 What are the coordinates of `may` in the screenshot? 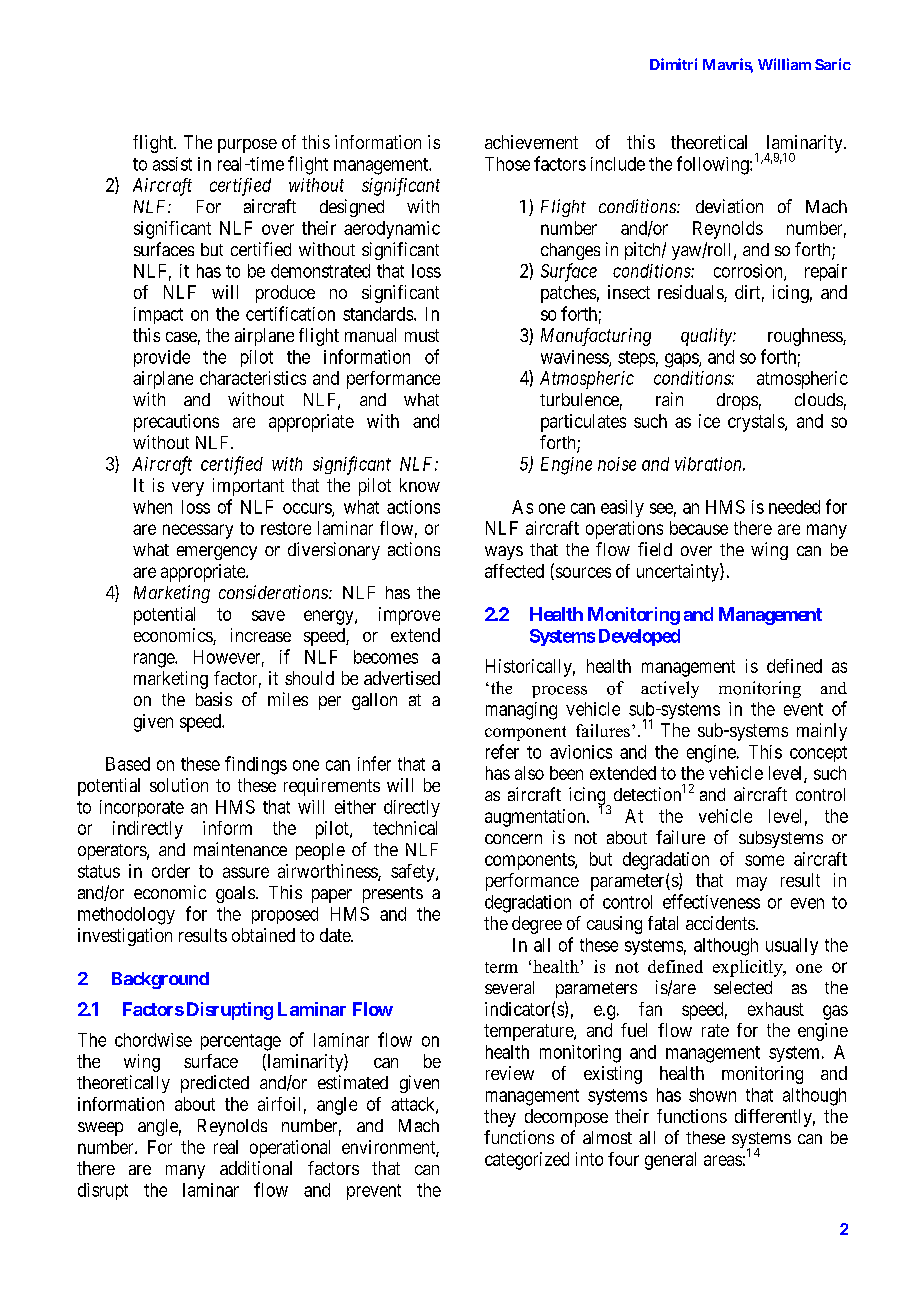 It's located at (752, 884).
